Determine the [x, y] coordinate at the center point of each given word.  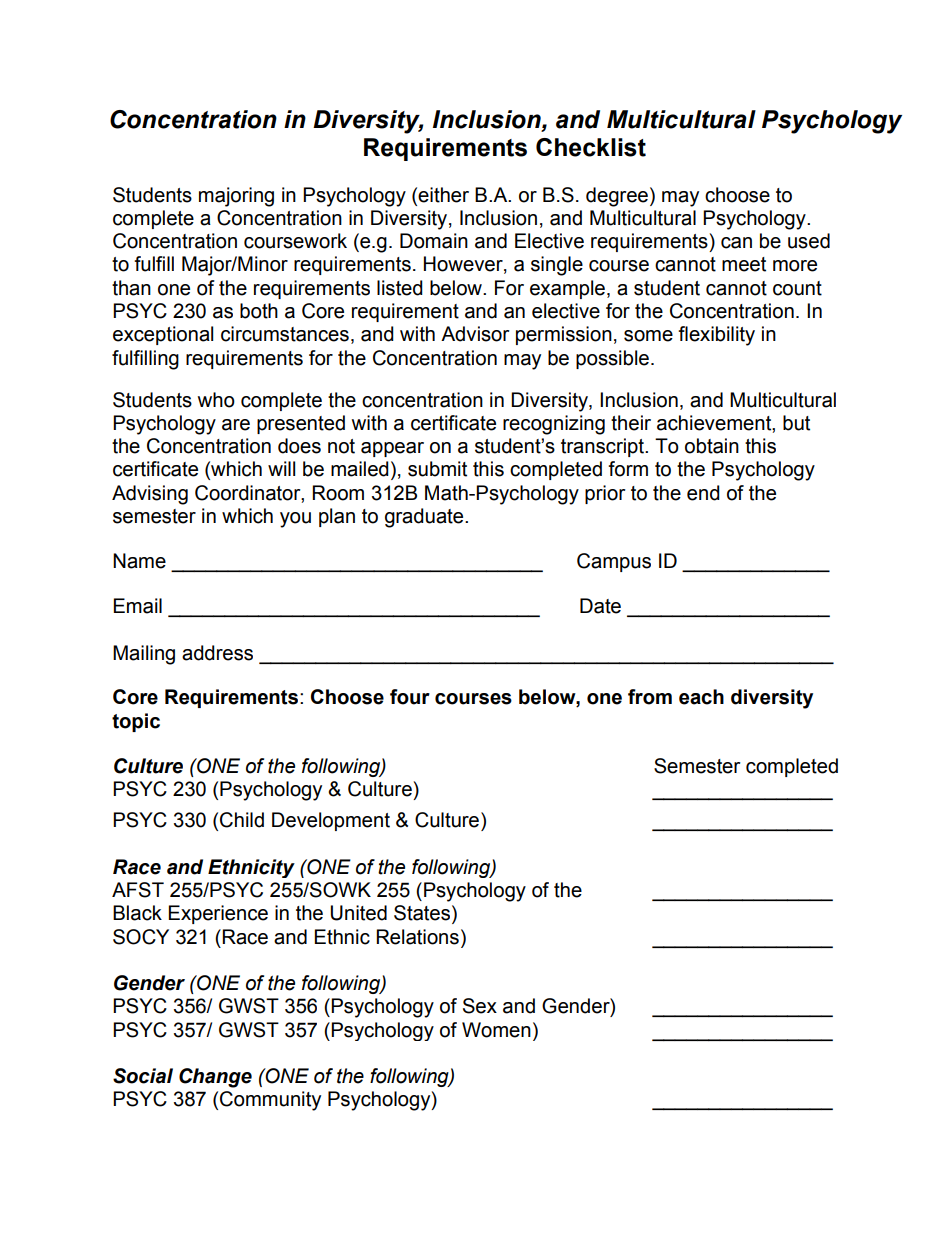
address [217, 653]
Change [215, 1078]
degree [617, 197]
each [701, 697]
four [410, 697]
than [131, 288]
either [443, 195]
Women [496, 1030]
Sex [480, 1006]
